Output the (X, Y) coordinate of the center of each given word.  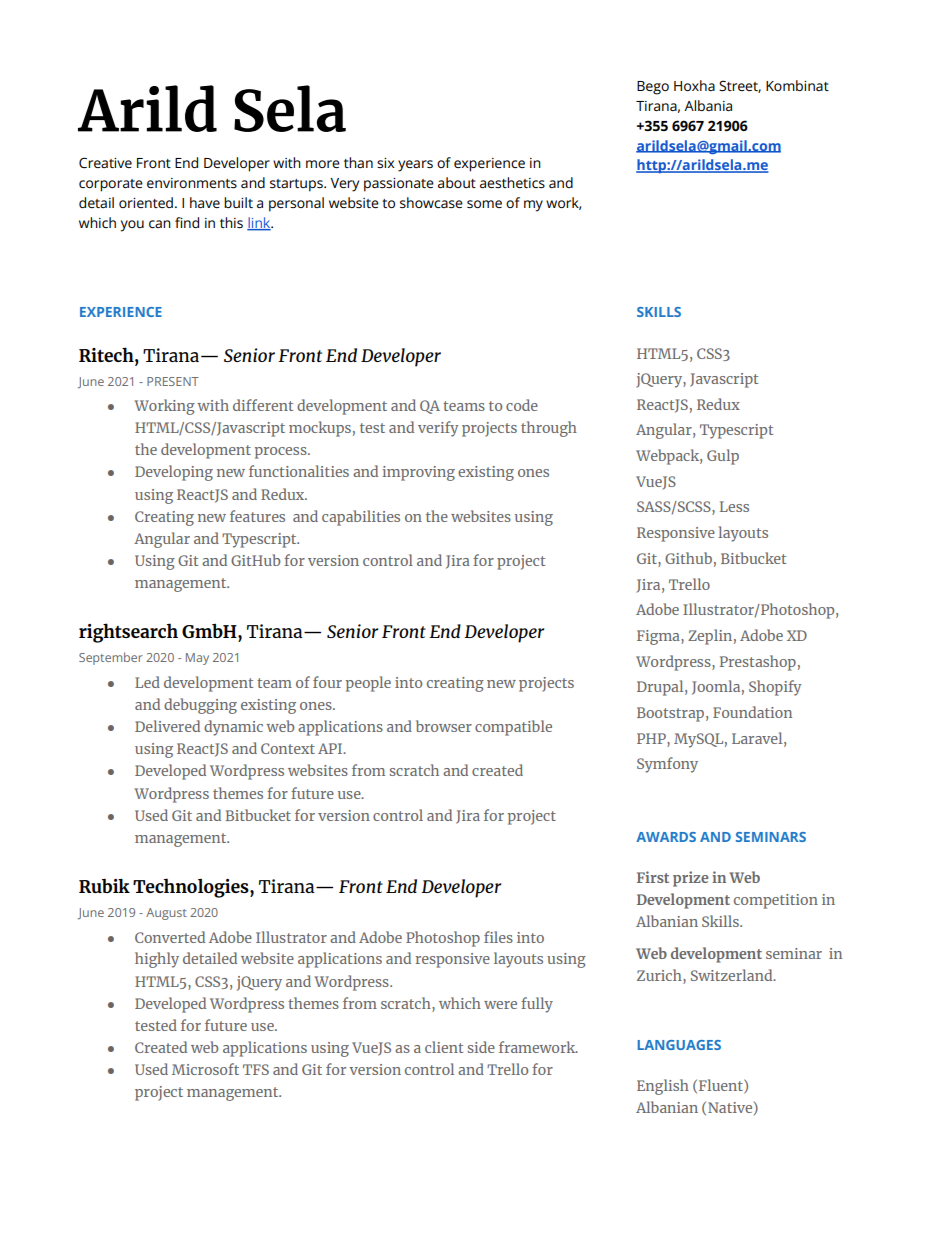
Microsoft (205, 1069)
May (197, 659)
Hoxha (694, 85)
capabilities (361, 518)
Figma (659, 637)
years (415, 166)
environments (192, 183)
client (444, 1047)
